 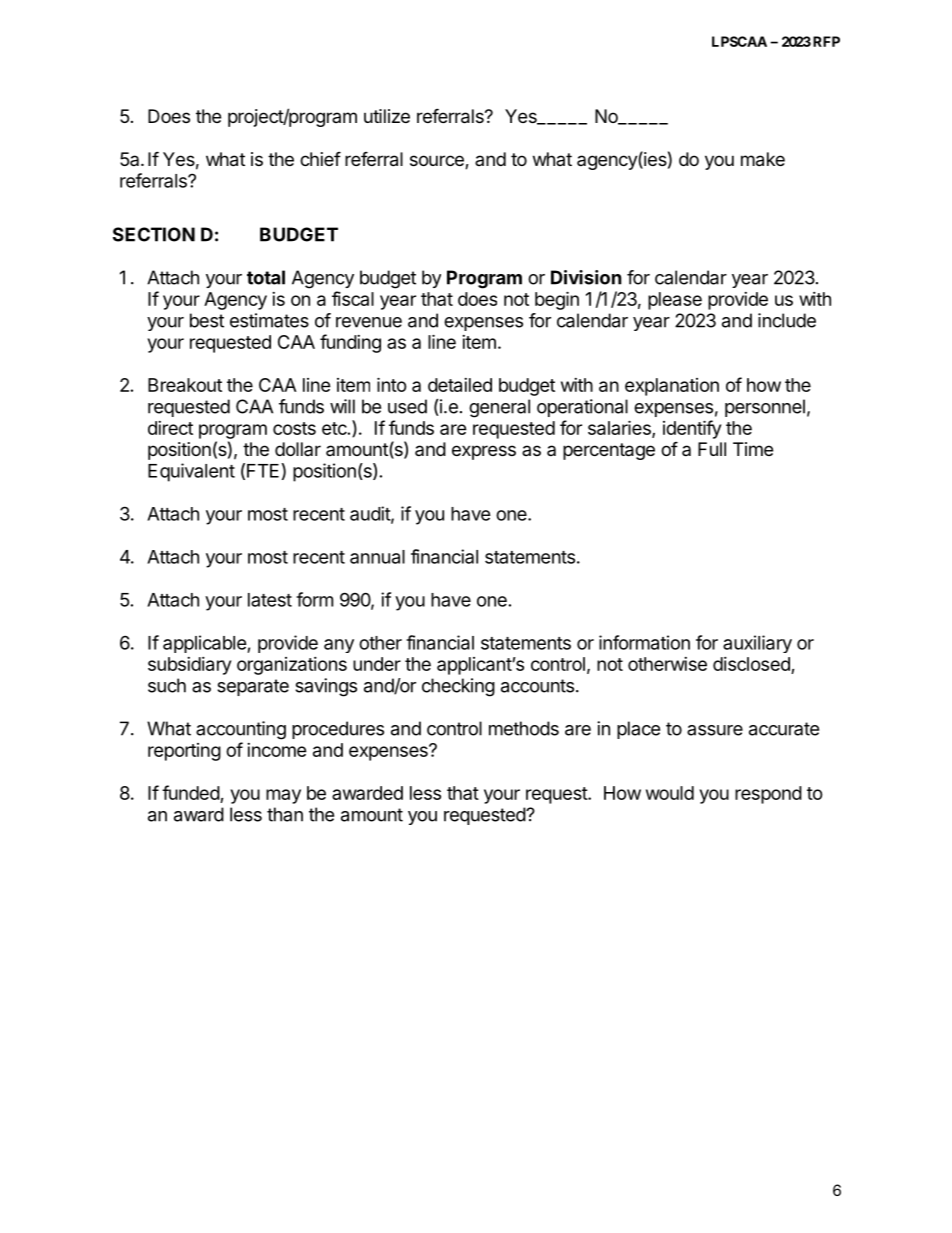 What do you see at coordinates (191, 792) in the page?
I see `funded` at bounding box center [191, 792].
